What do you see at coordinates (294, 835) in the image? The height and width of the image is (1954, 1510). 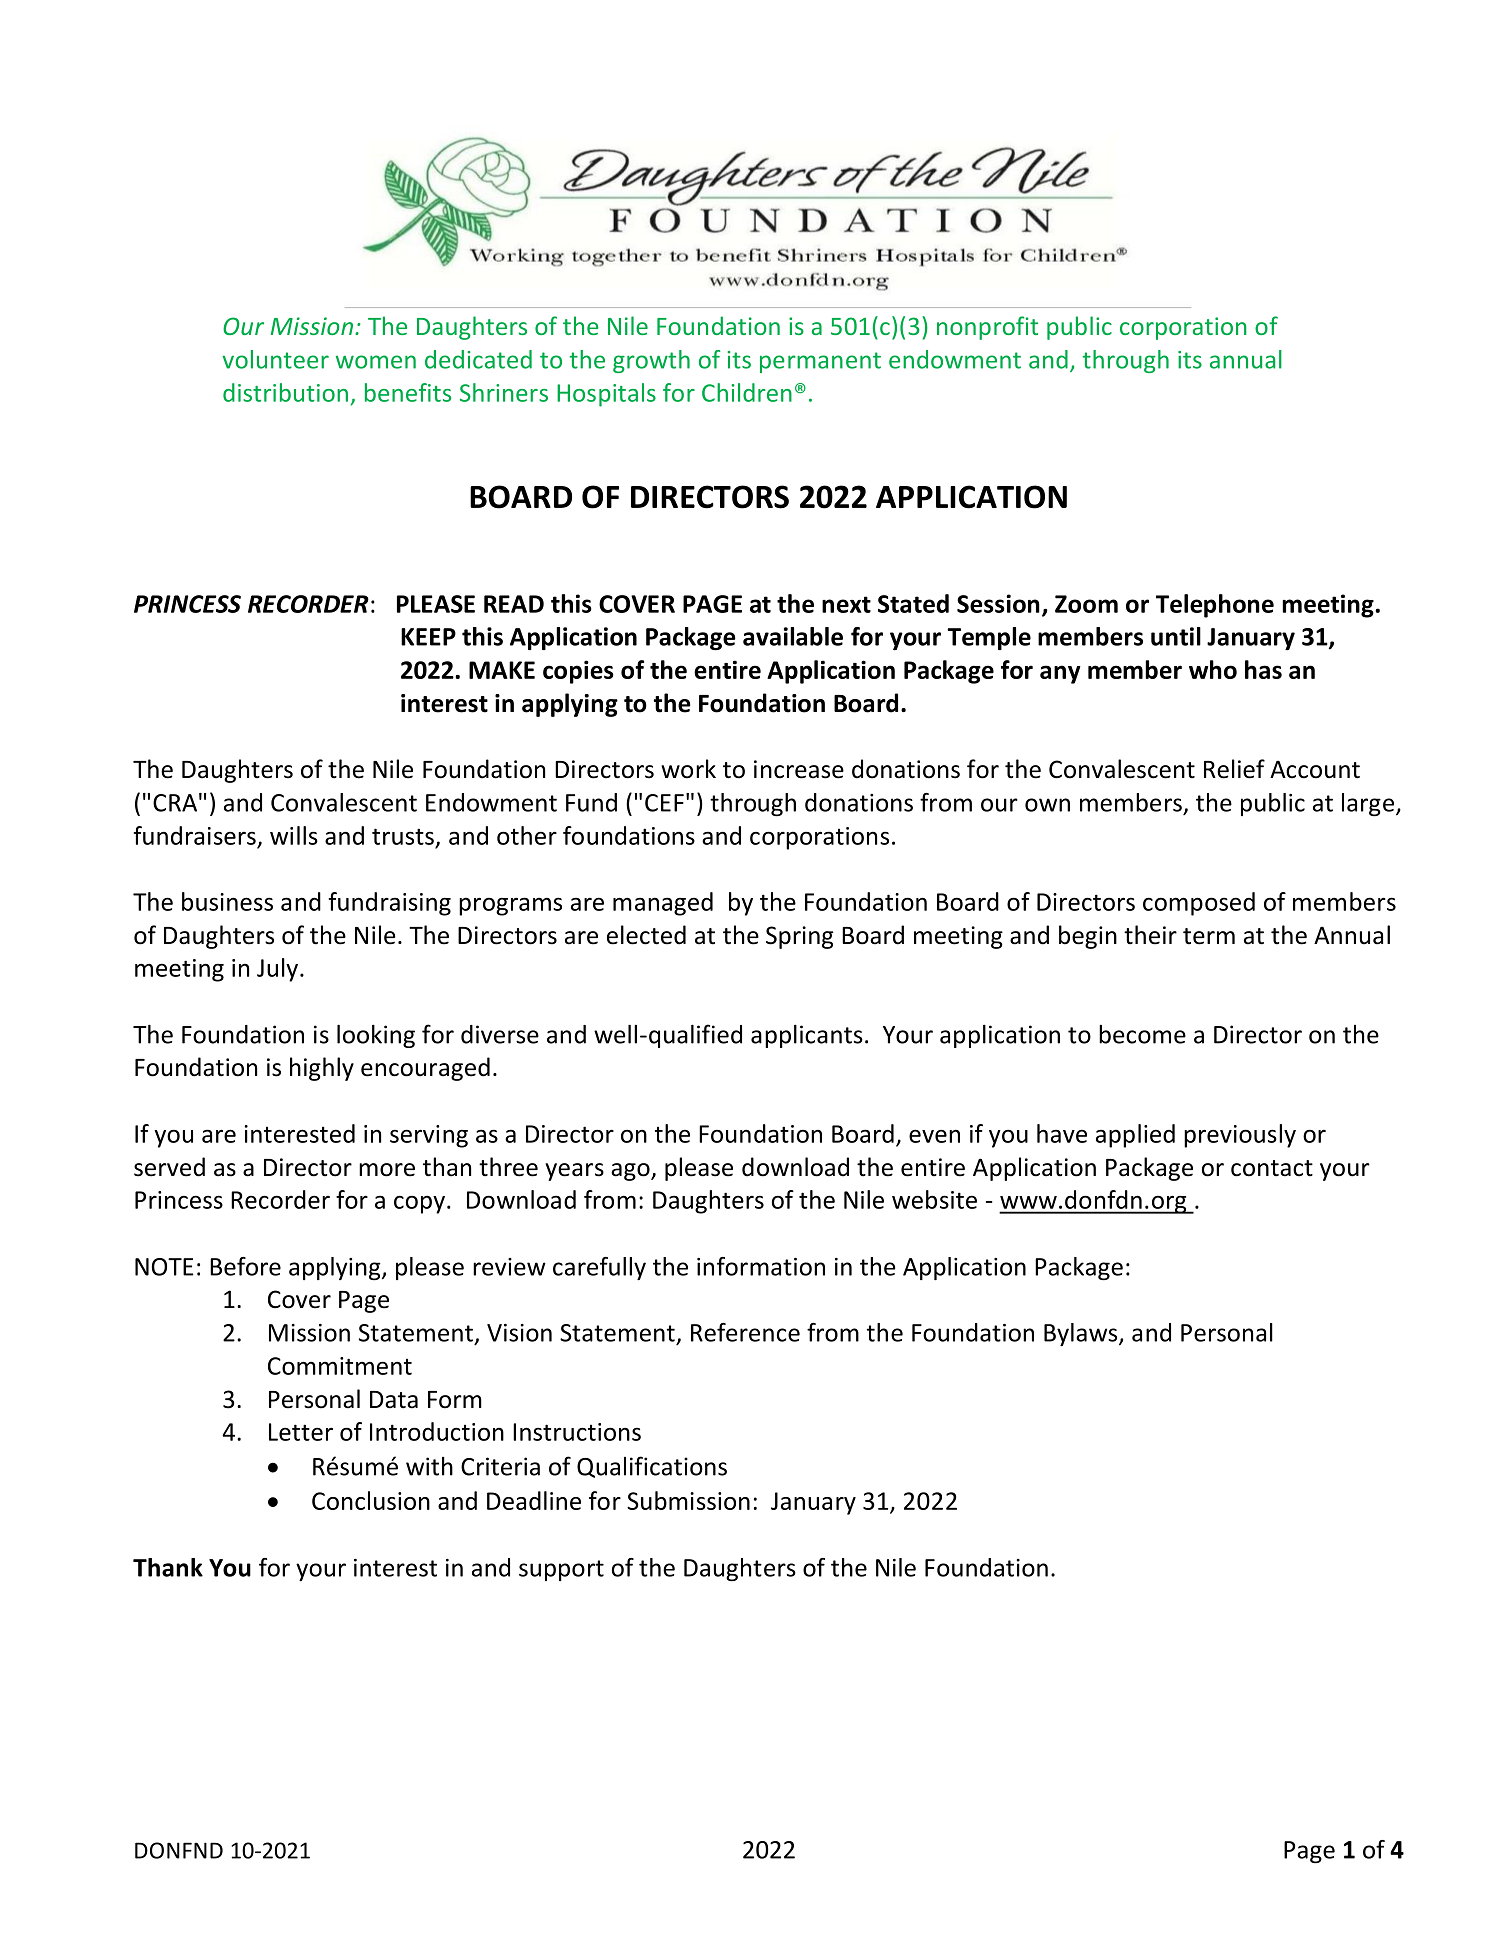 I see `wills` at bounding box center [294, 835].
